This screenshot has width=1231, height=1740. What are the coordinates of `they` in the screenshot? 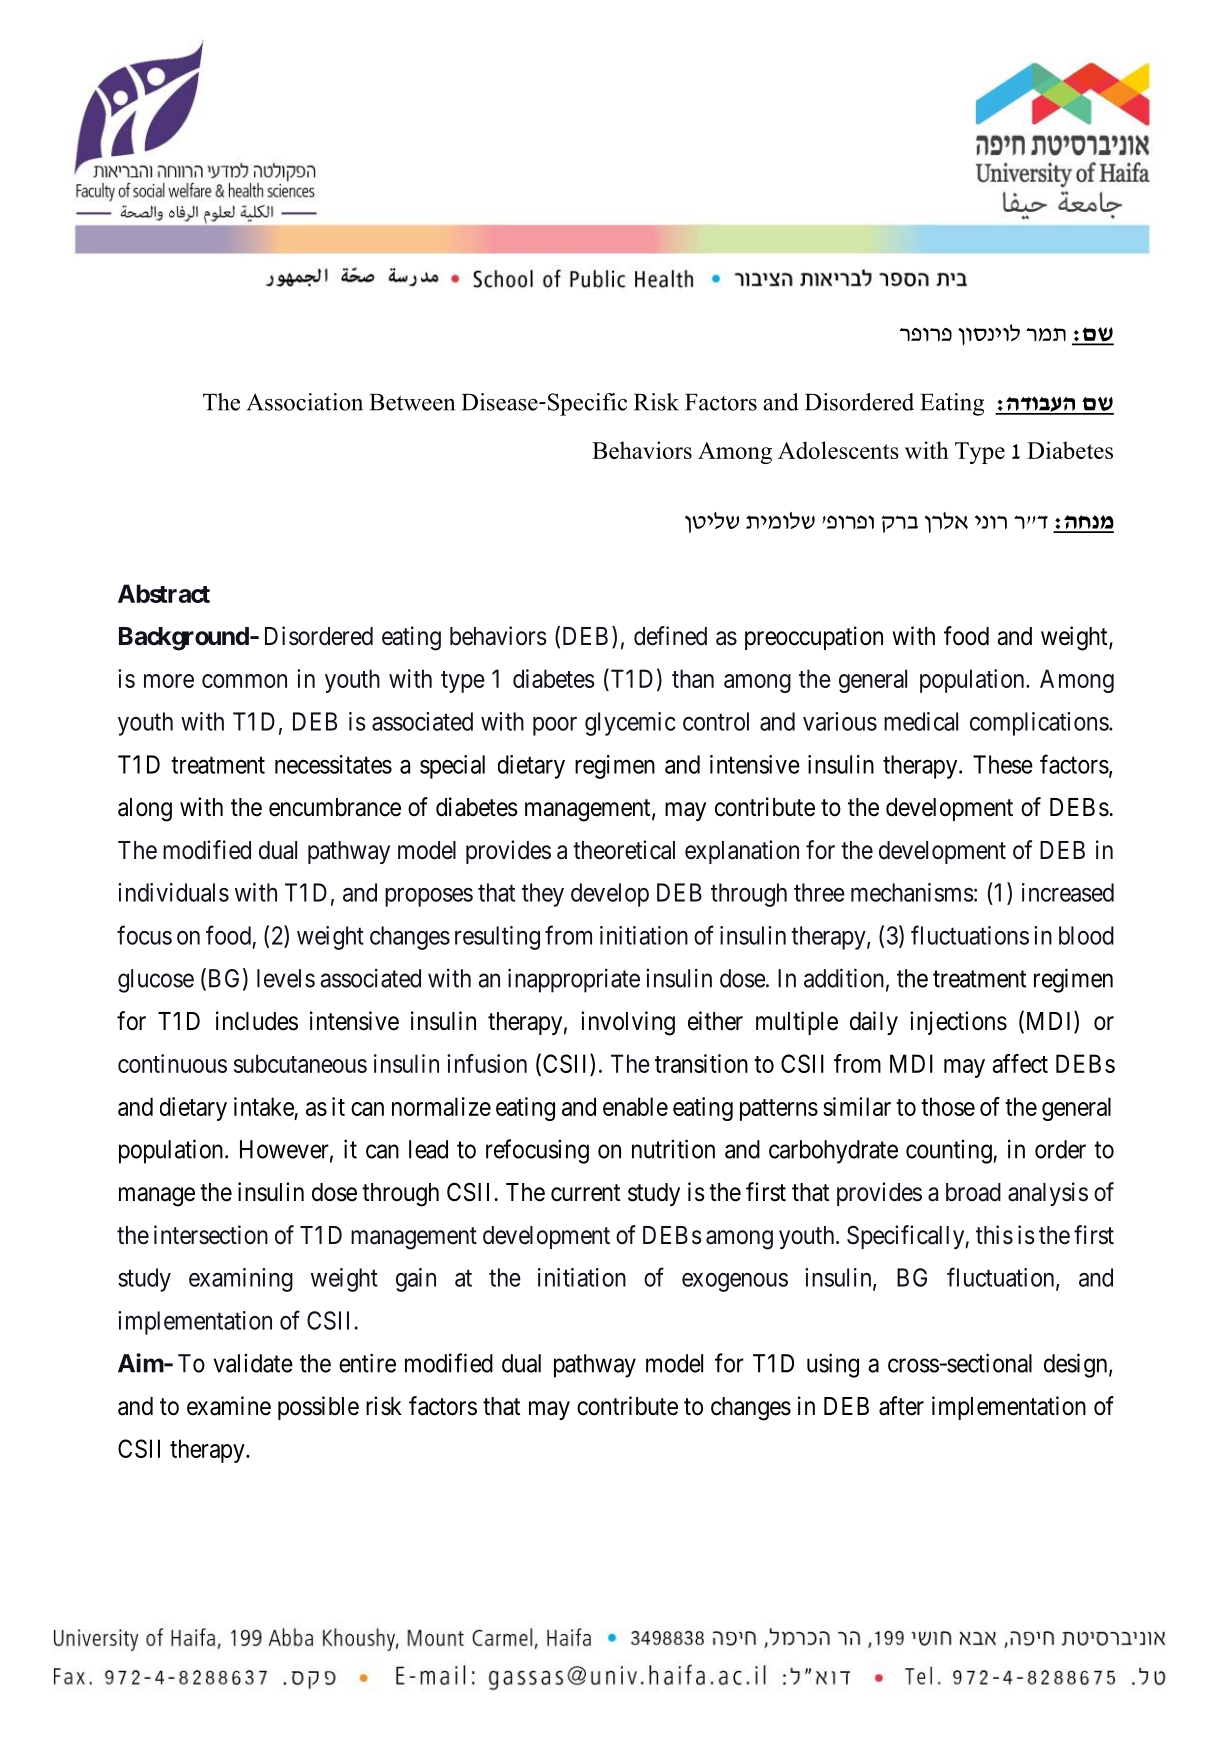 It's located at (543, 895).
